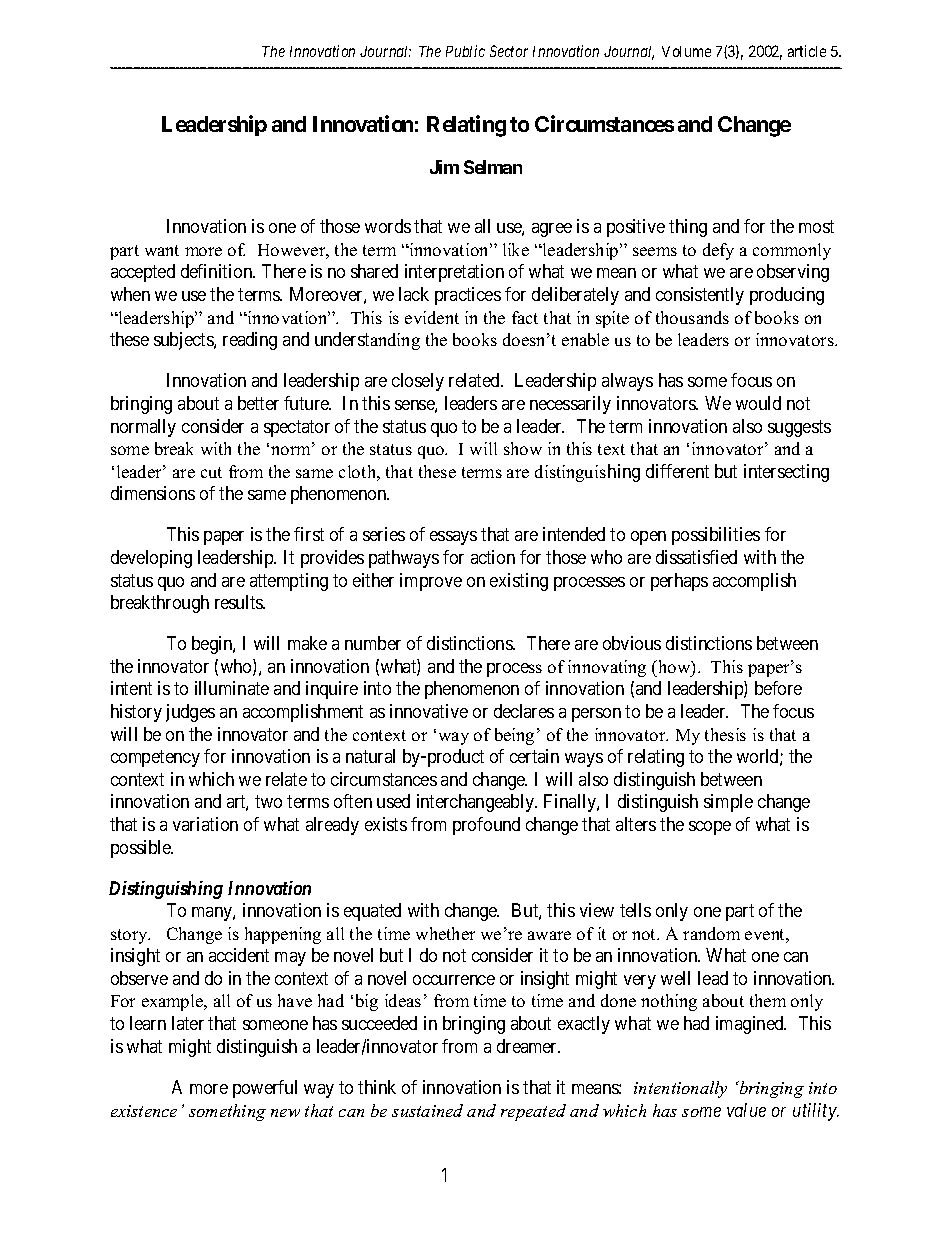 This screenshot has height=1233, width=952. I want to click on variation, so click(205, 824).
